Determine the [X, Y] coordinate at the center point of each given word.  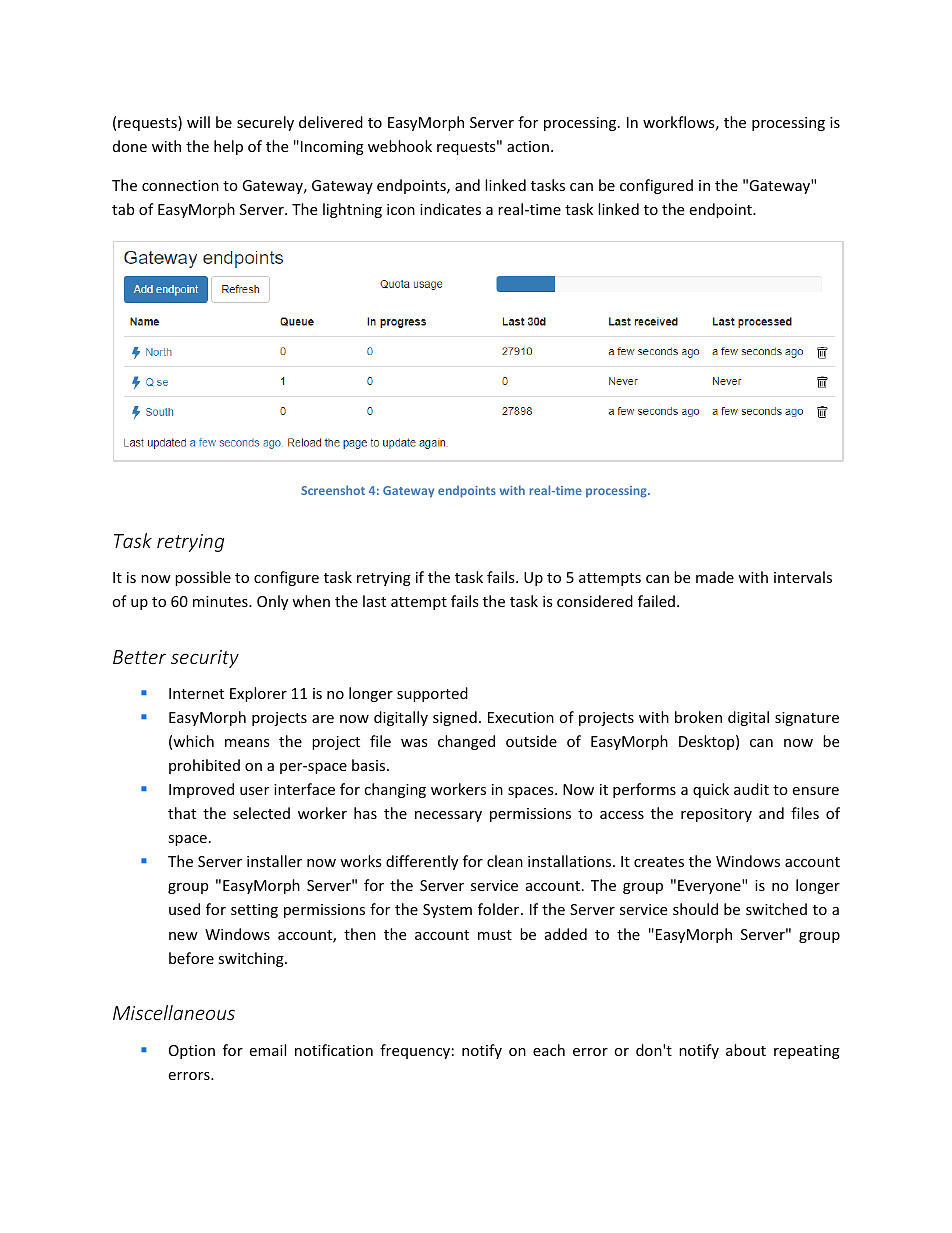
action [528, 146]
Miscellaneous [174, 1012]
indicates [450, 209]
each [549, 1050]
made [715, 577]
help [228, 147]
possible [203, 578]
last [374, 601]
